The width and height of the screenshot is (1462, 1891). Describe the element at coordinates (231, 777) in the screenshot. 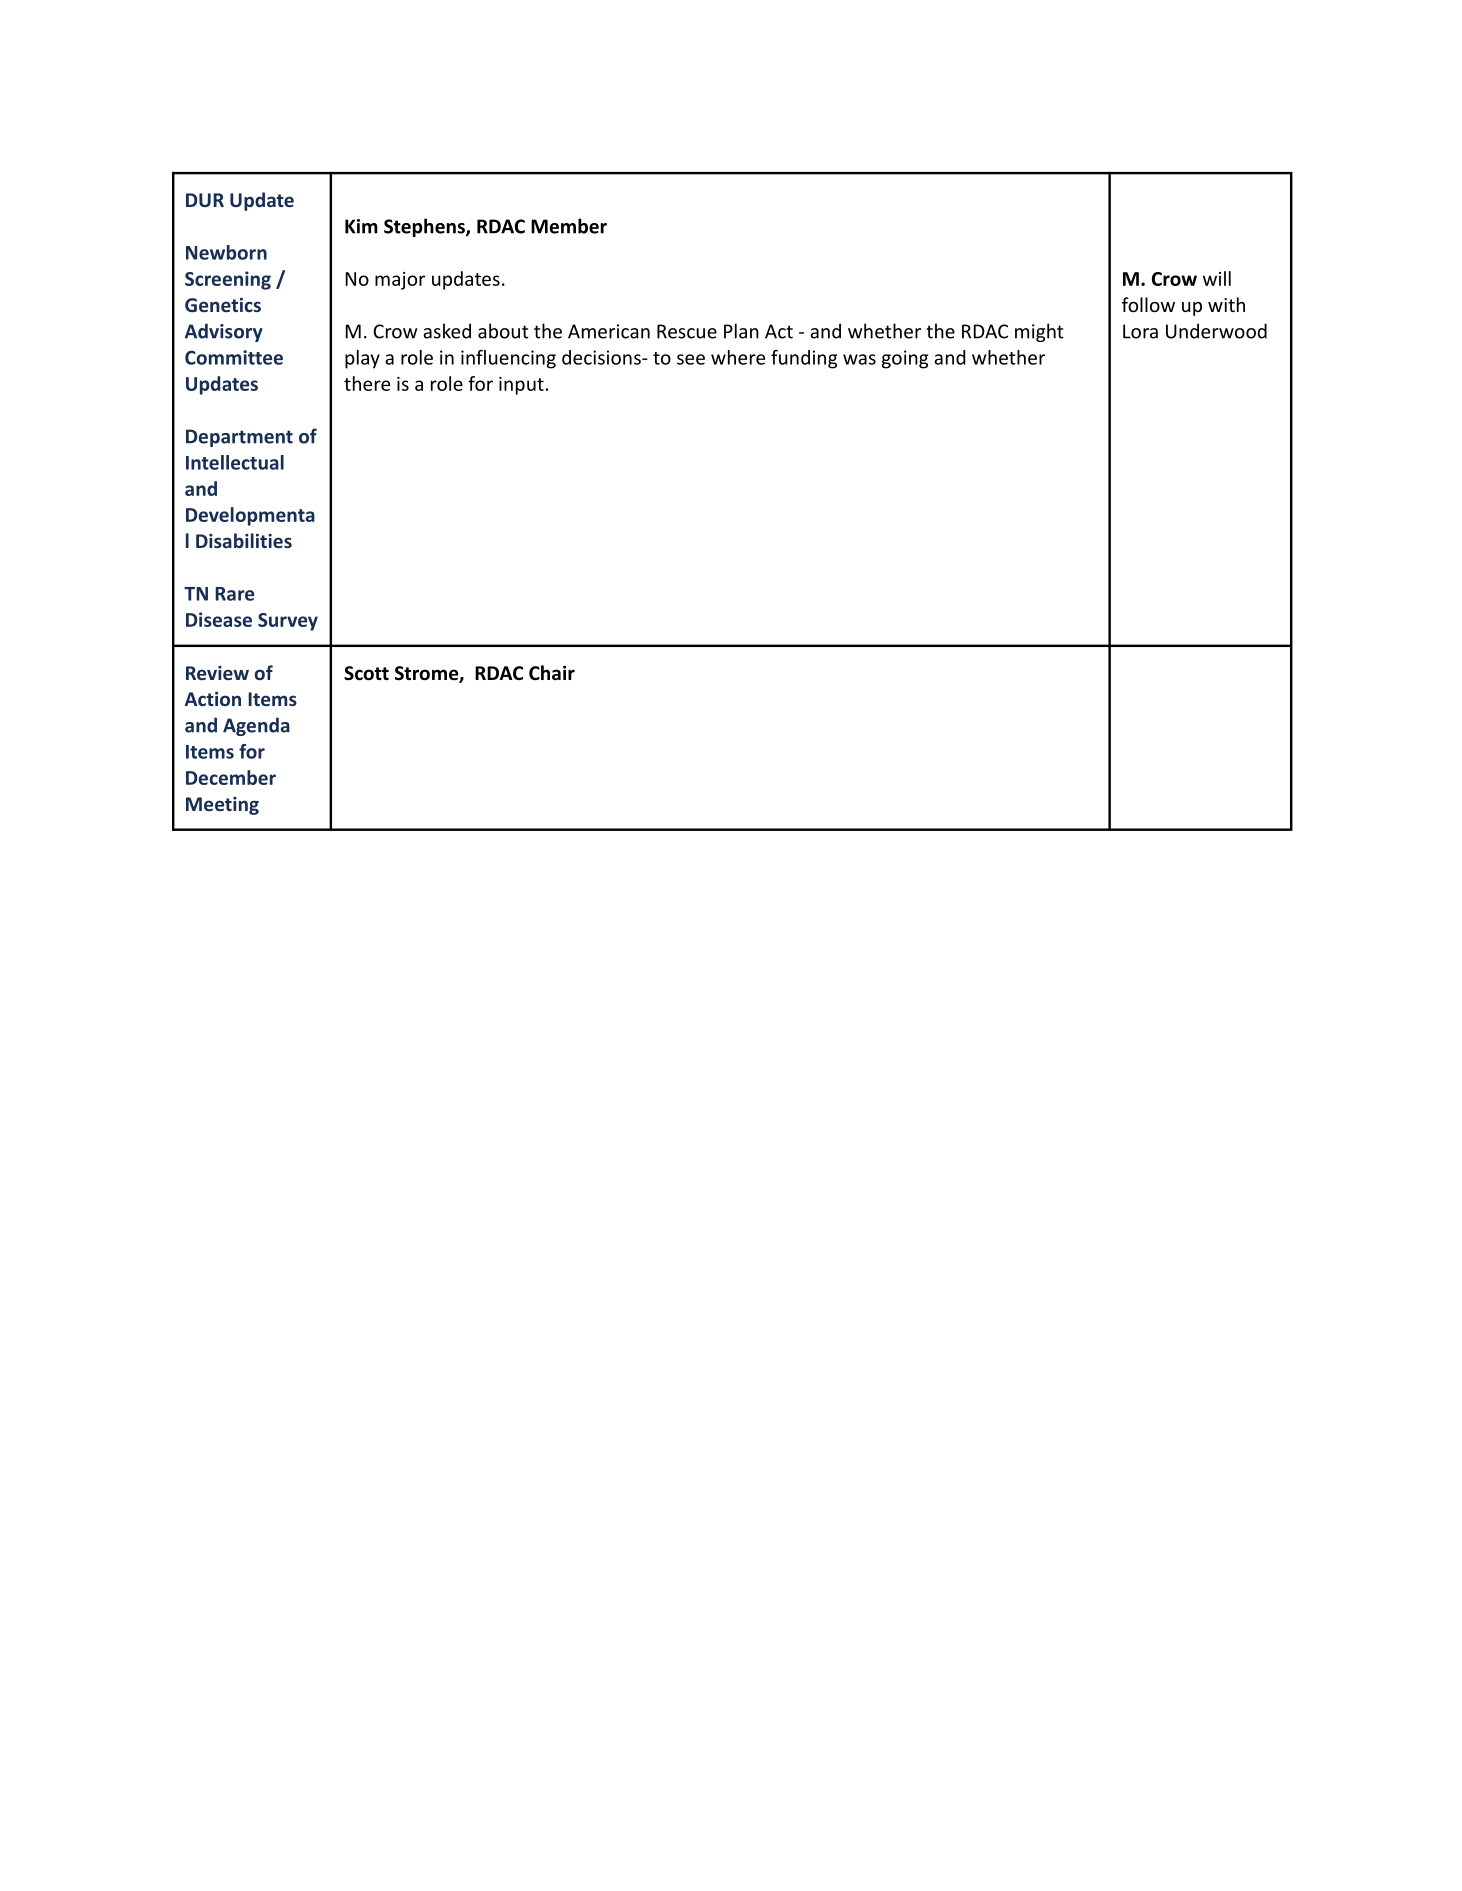

I see `December` at that location.
